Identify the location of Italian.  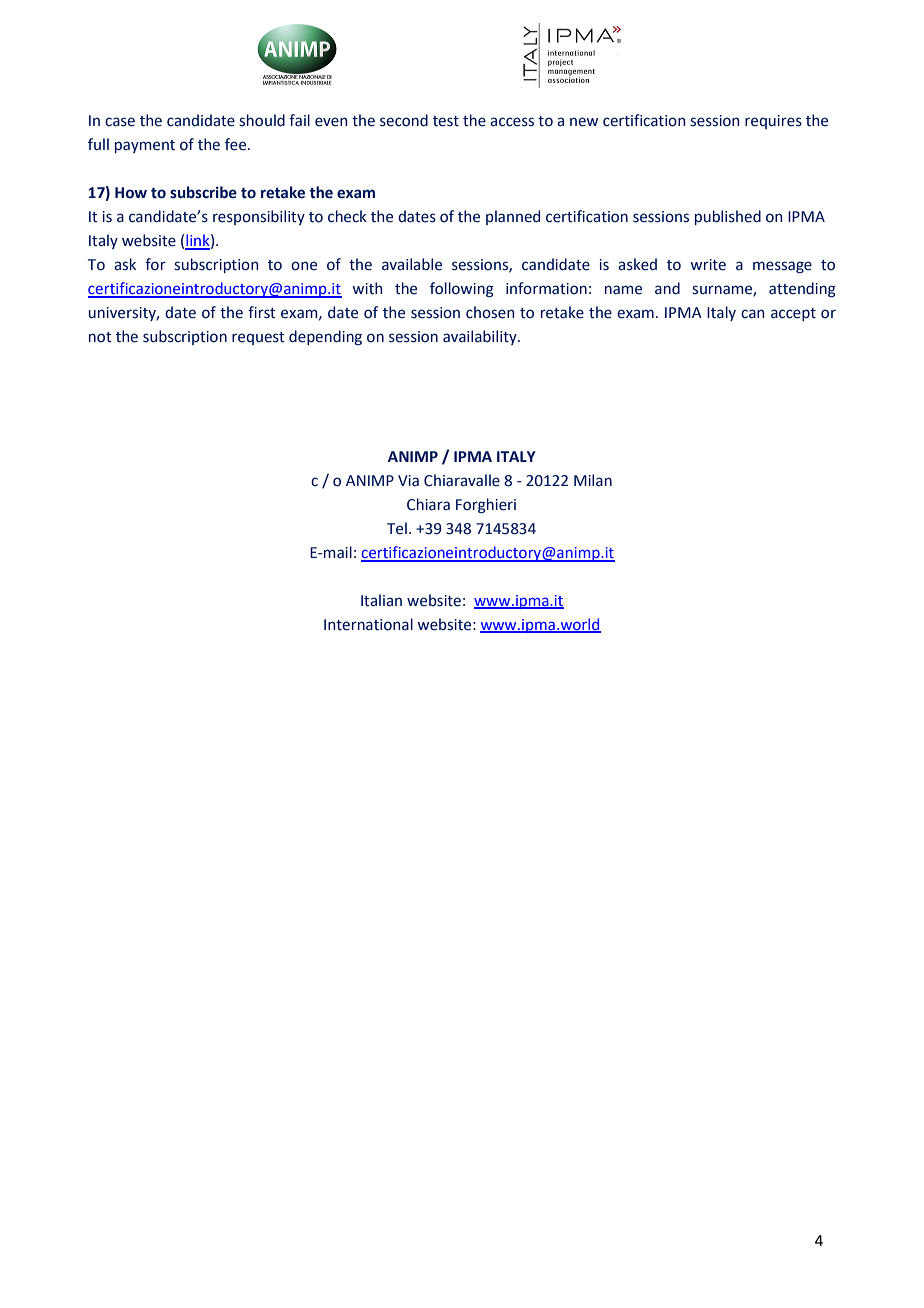
(381, 600).
